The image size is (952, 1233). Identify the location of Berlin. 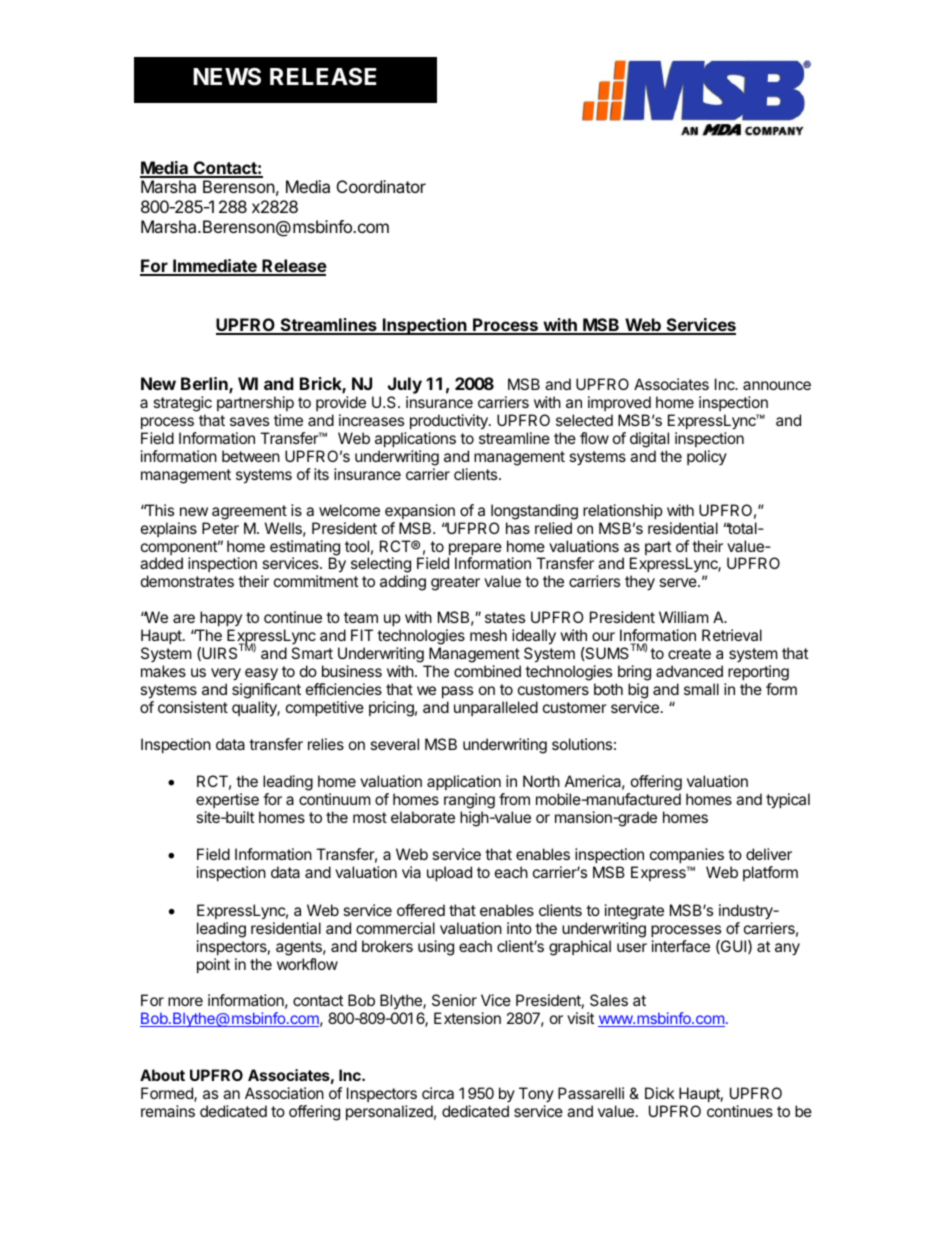
(205, 385).
